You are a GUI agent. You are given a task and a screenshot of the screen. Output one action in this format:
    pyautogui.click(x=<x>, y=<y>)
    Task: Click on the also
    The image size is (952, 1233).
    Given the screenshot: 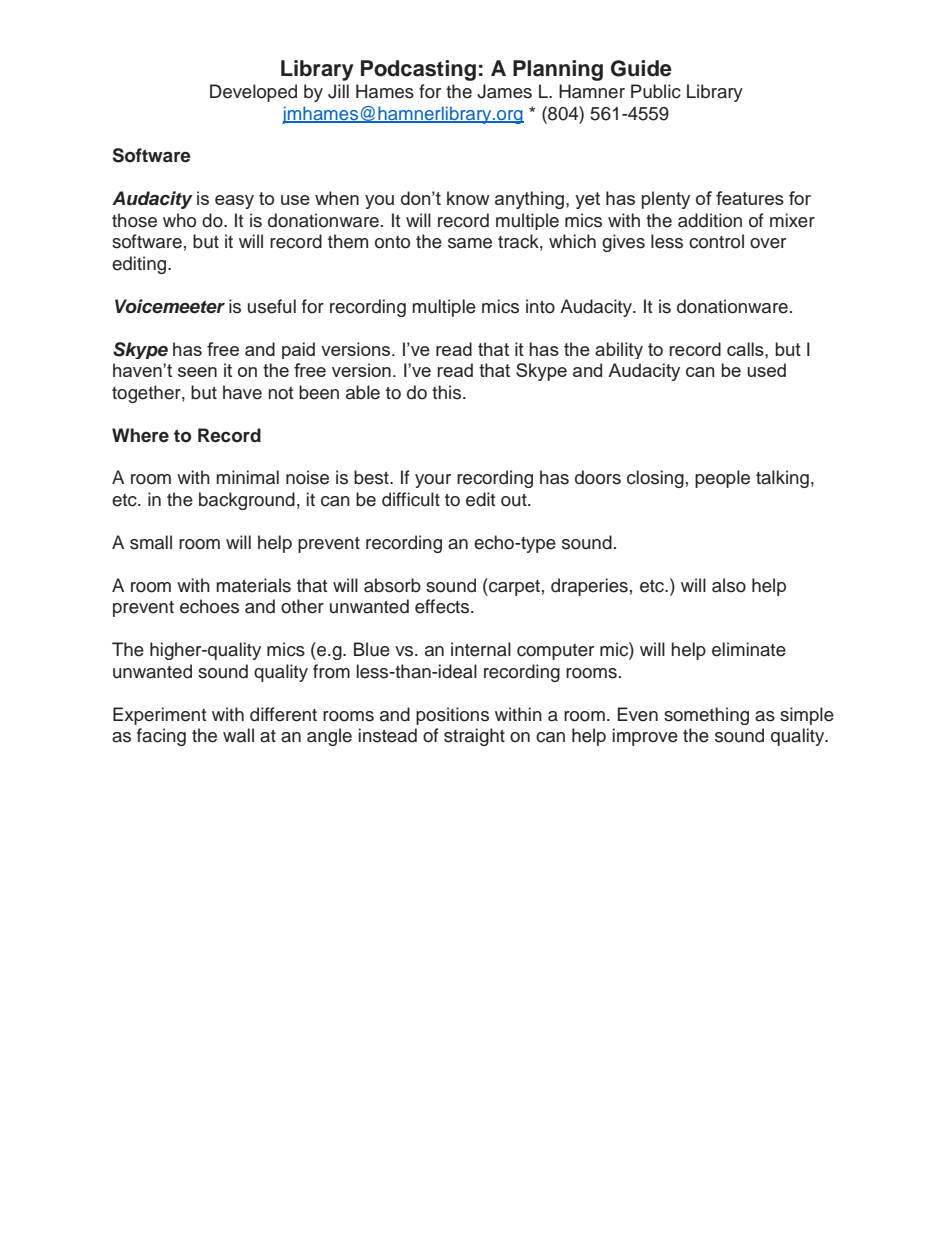 What is the action you would take?
    pyautogui.click(x=729, y=585)
